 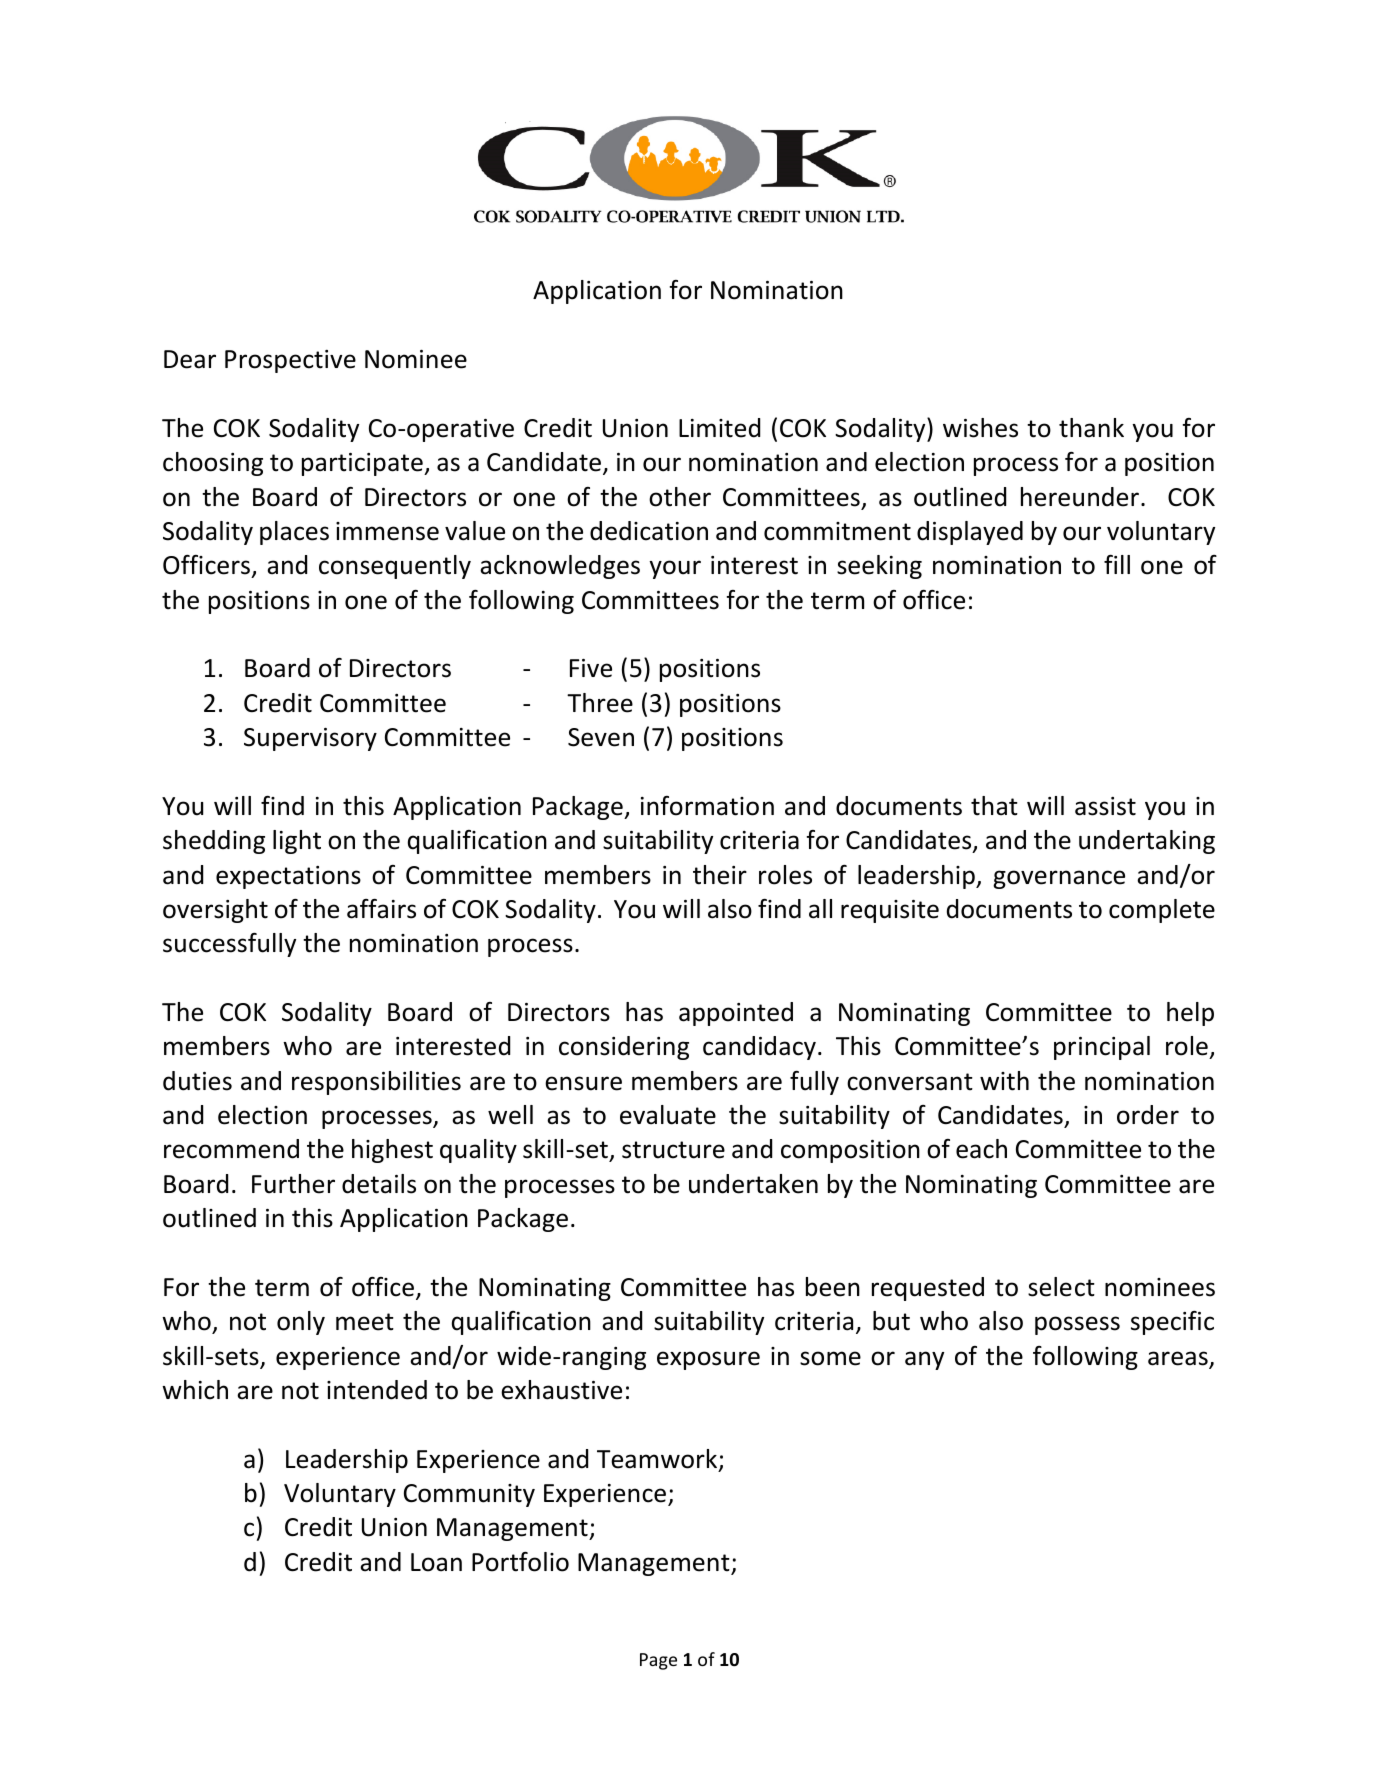 What do you see at coordinates (1105, 806) in the screenshot?
I see `assist` at bounding box center [1105, 806].
